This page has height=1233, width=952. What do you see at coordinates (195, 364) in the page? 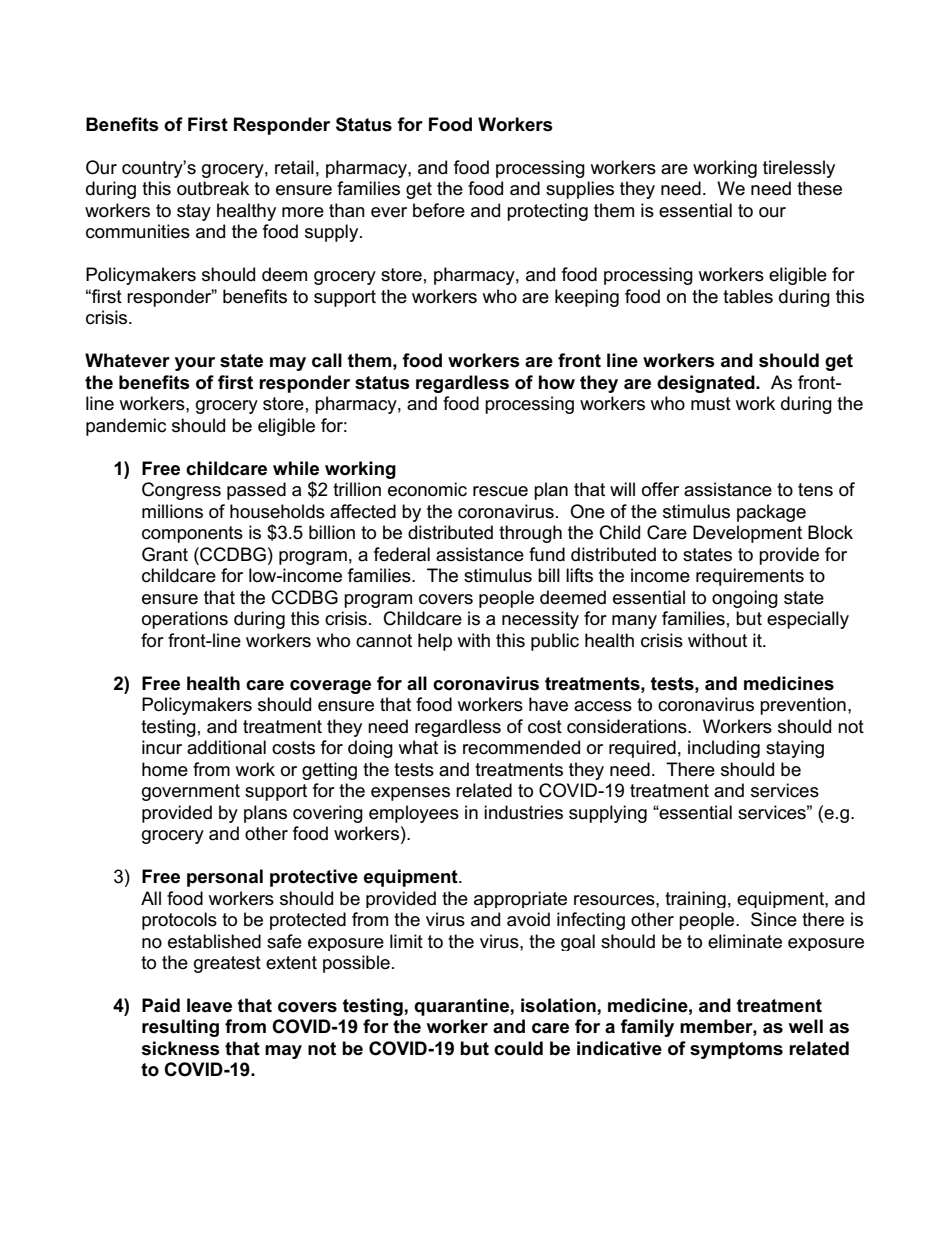
I see `your` at bounding box center [195, 364].
